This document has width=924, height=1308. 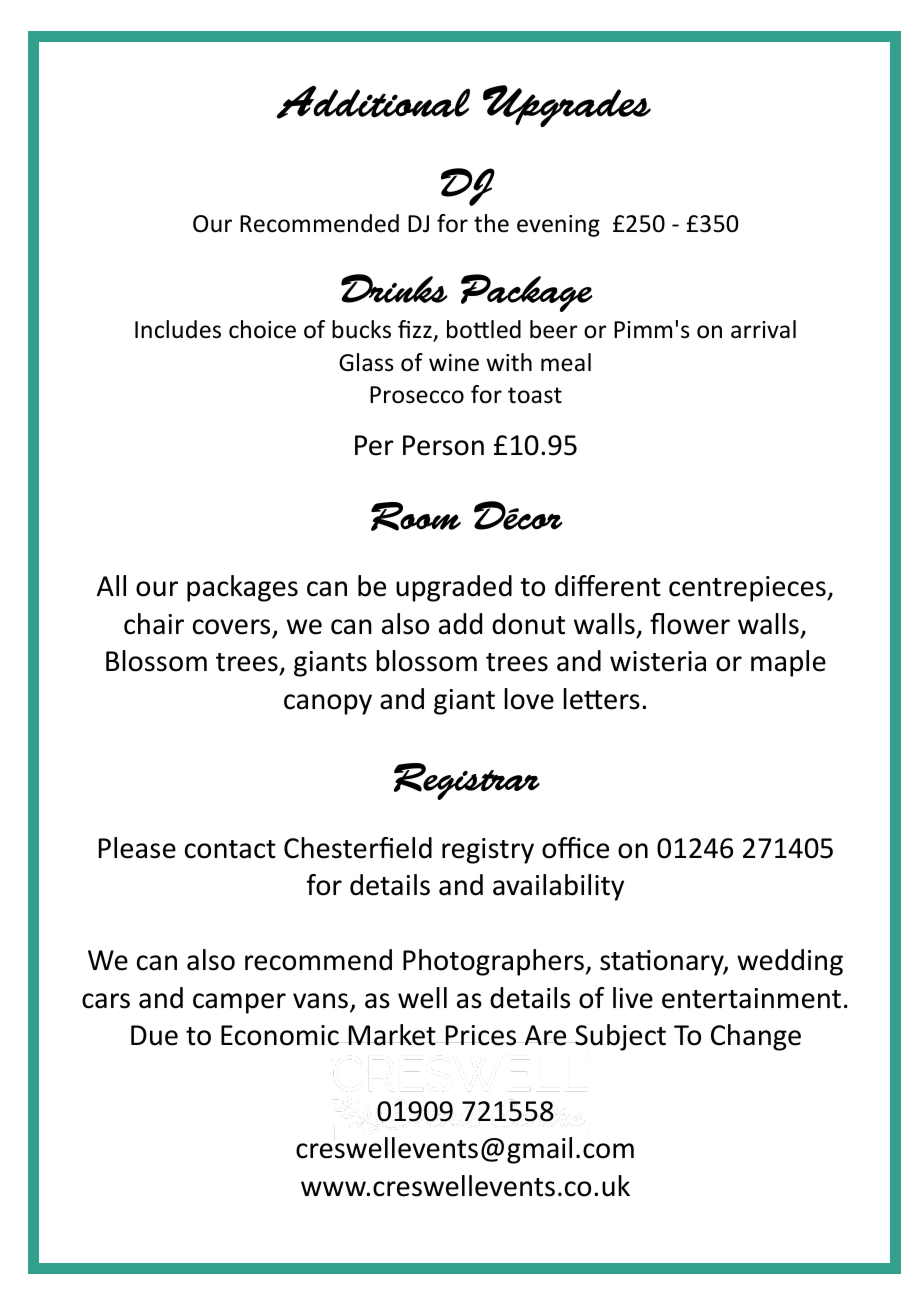 What do you see at coordinates (558, 226) in the document?
I see `evening` at bounding box center [558, 226].
